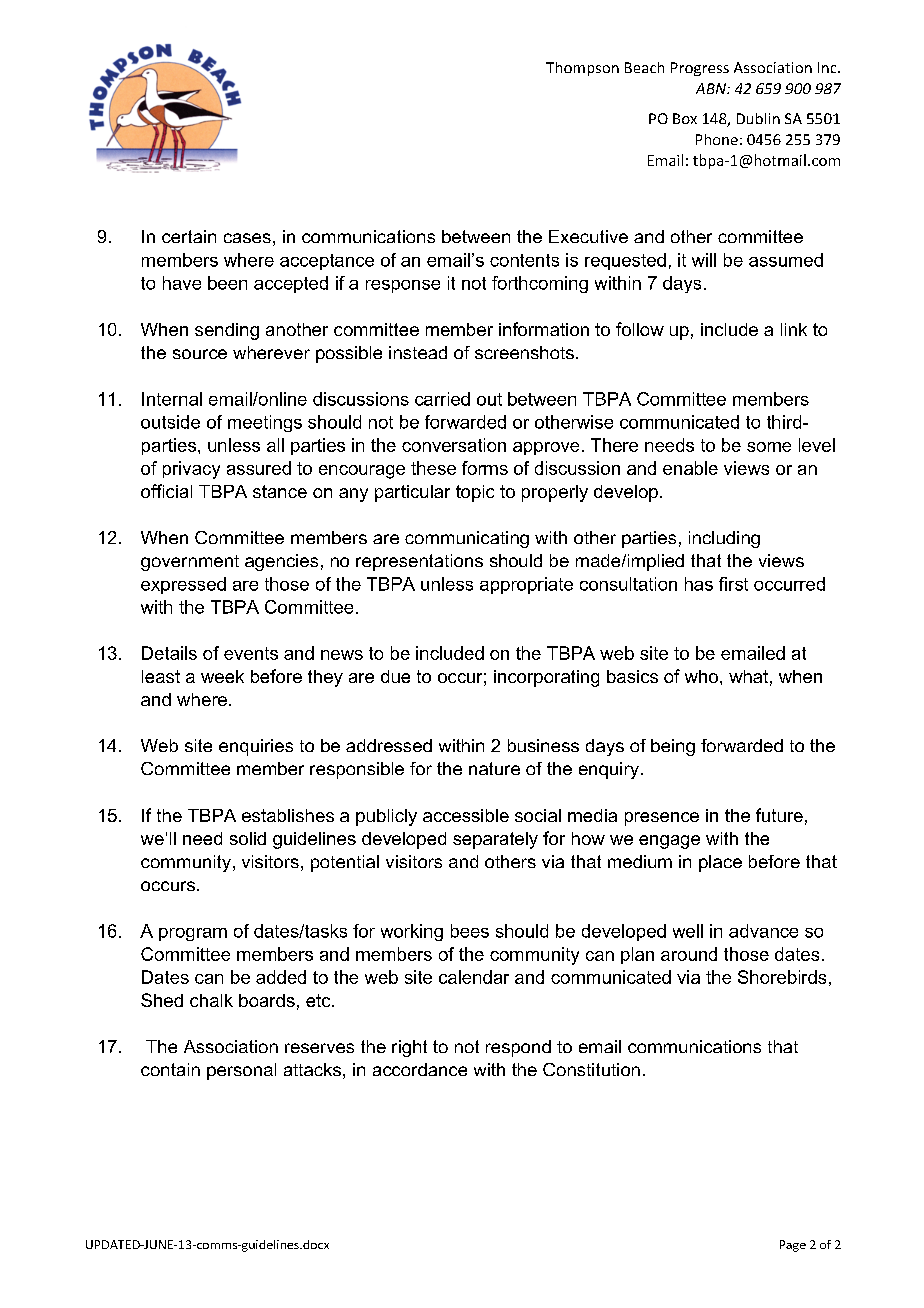 This page has width=924, height=1308. Describe the element at coordinates (241, 1071) in the page. I see `personal` at that location.
